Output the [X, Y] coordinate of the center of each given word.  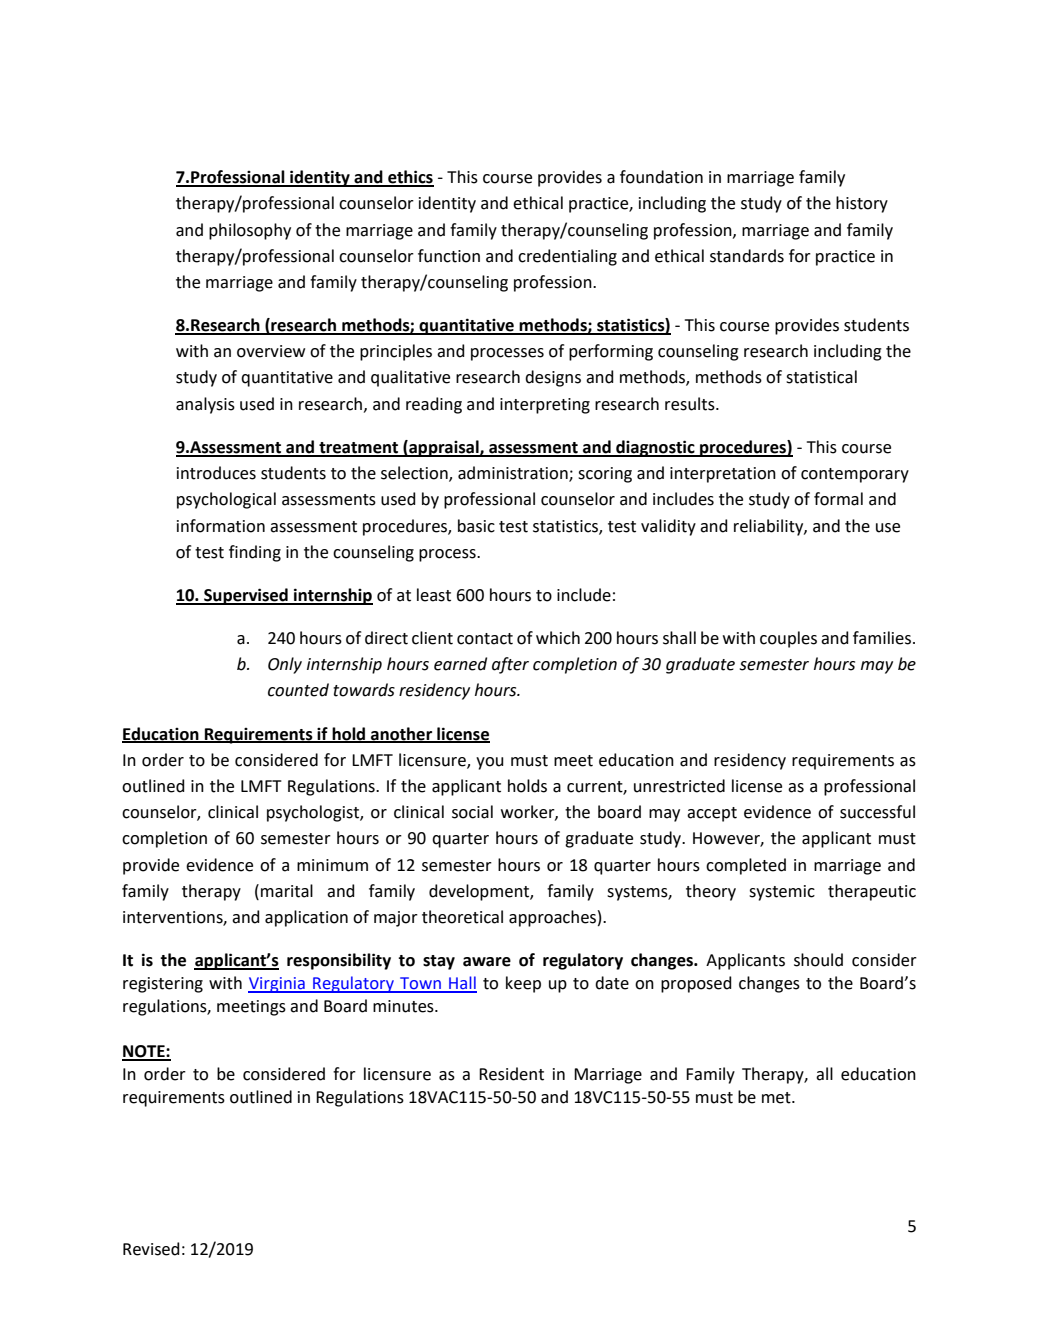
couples [788, 639]
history [862, 204]
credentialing [567, 257]
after [510, 665]
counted [298, 690]
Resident [511, 1074]
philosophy [250, 231]
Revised [151, 1249]
